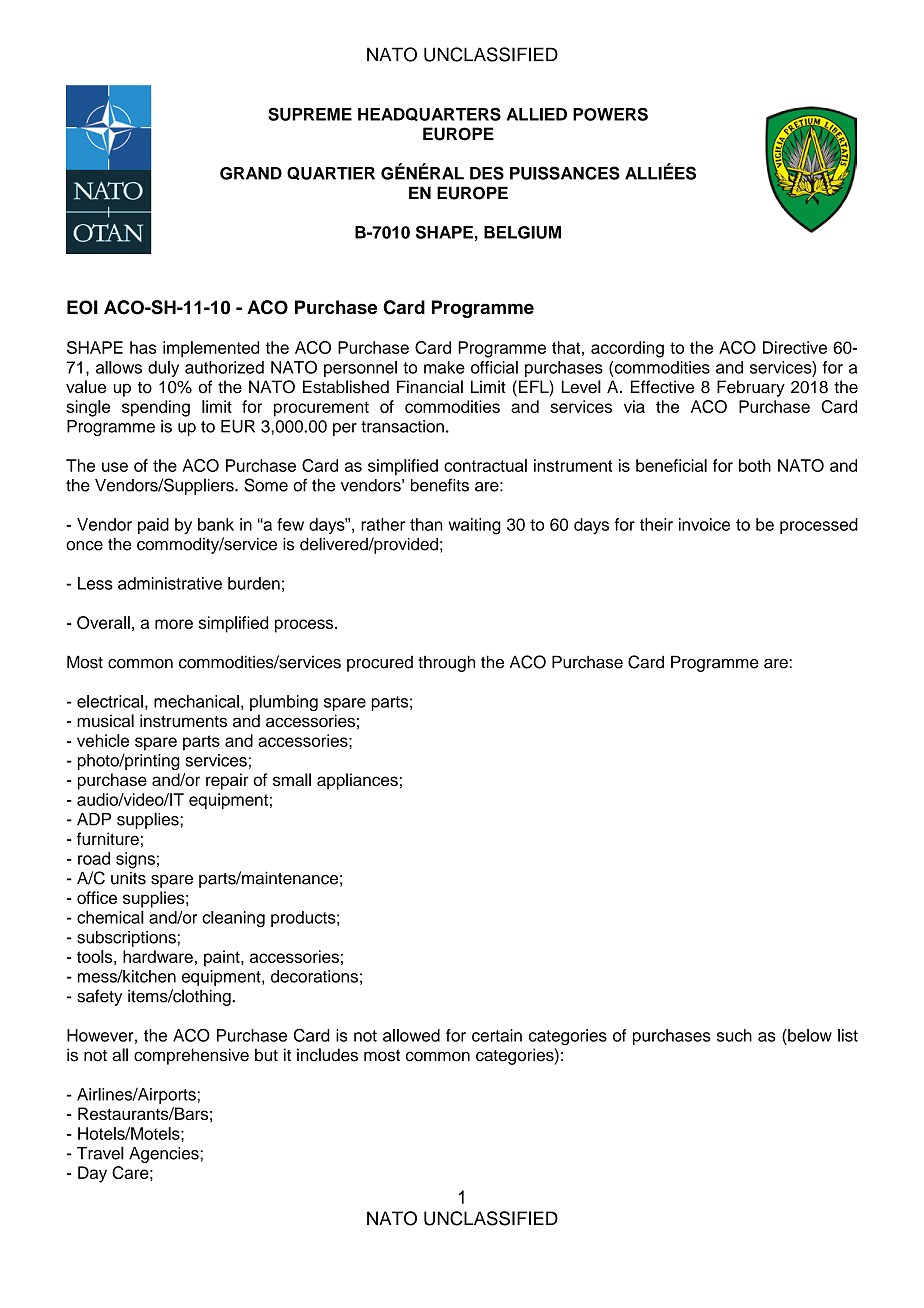 Image resolution: width=924 pixels, height=1308 pixels. What do you see at coordinates (165, 1155) in the document?
I see `Agencies` at bounding box center [165, 1155].
